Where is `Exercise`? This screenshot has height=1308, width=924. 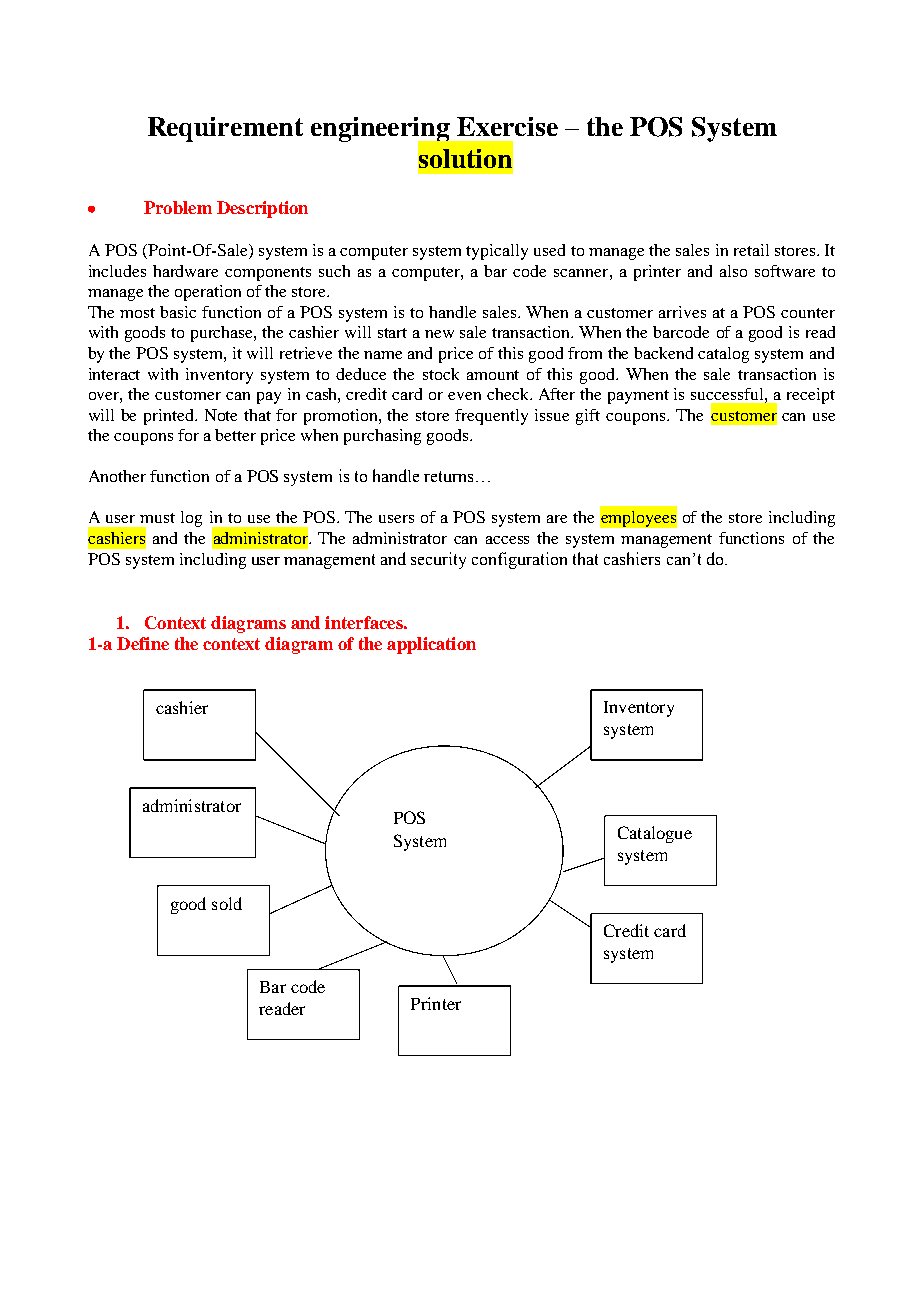 Exercise is located at coordinates (507, 126).
